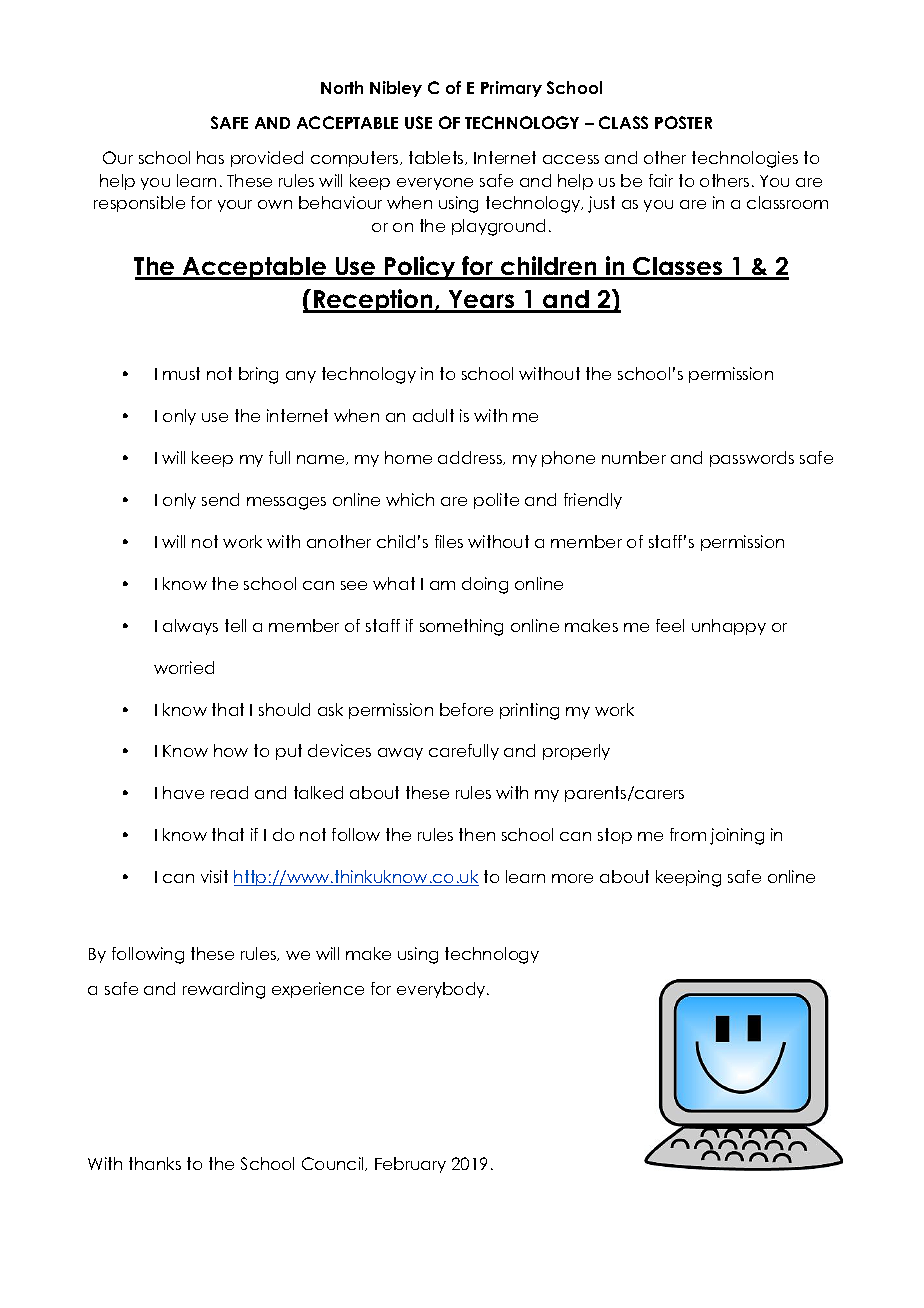 This screenshot has height=1308, width=924. What do you see at coordinates (461, 627) in the screenshot?
I see `something` at bounding box center [461, 627].
